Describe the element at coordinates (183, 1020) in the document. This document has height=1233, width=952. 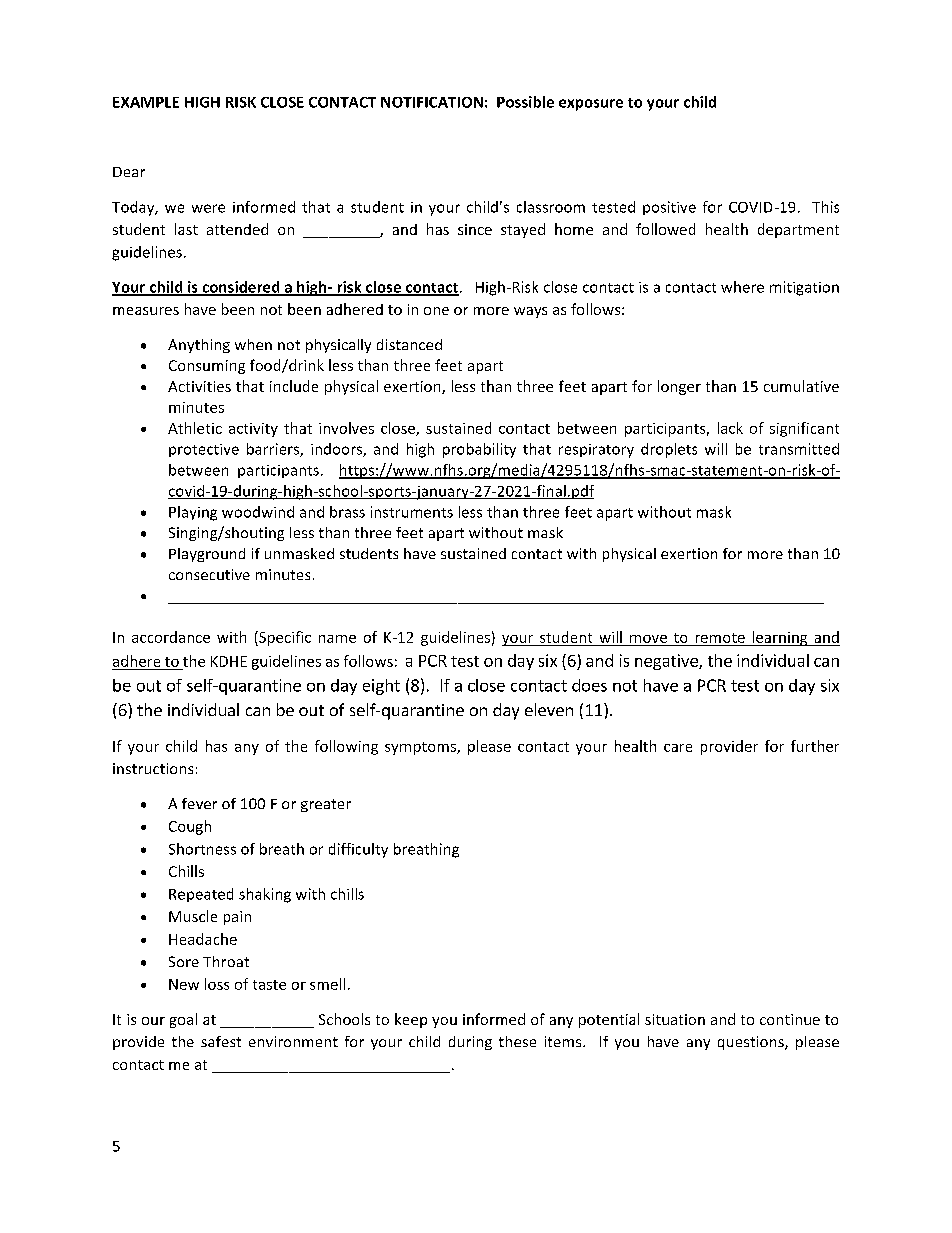
I see `goal` at that location.
